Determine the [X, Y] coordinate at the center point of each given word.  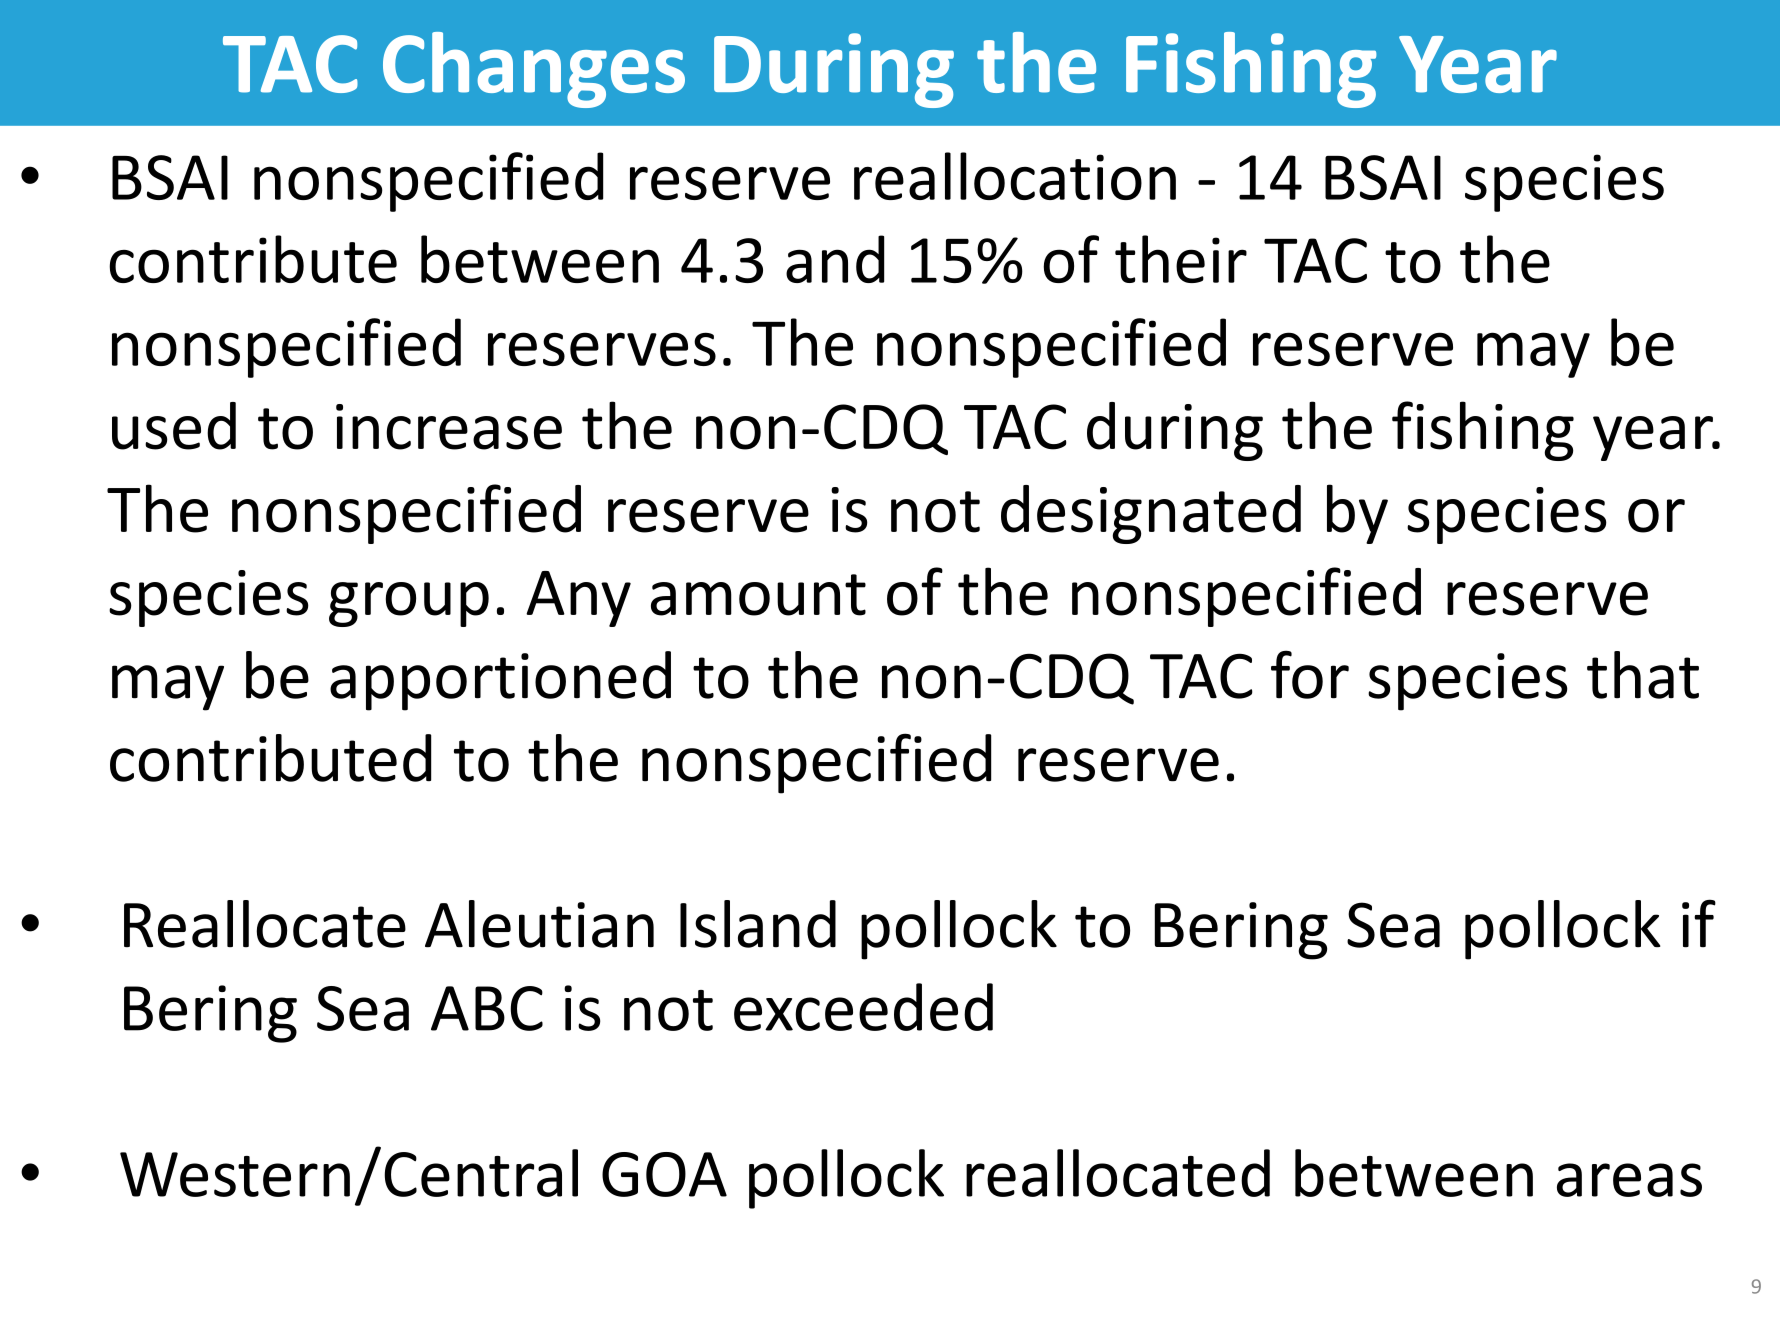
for [1310, 674]
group [409, 604]
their [1181, 259]
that [1643, 675]
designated [1151, 514]
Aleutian [539, 924]
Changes [534, 70]
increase [449, 427]
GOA [664, 1174]
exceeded [863, 1007]
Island [758, 924]
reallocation [1015, 176]
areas [1629, 1180]
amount [758, 595]
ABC [487, 1008]
